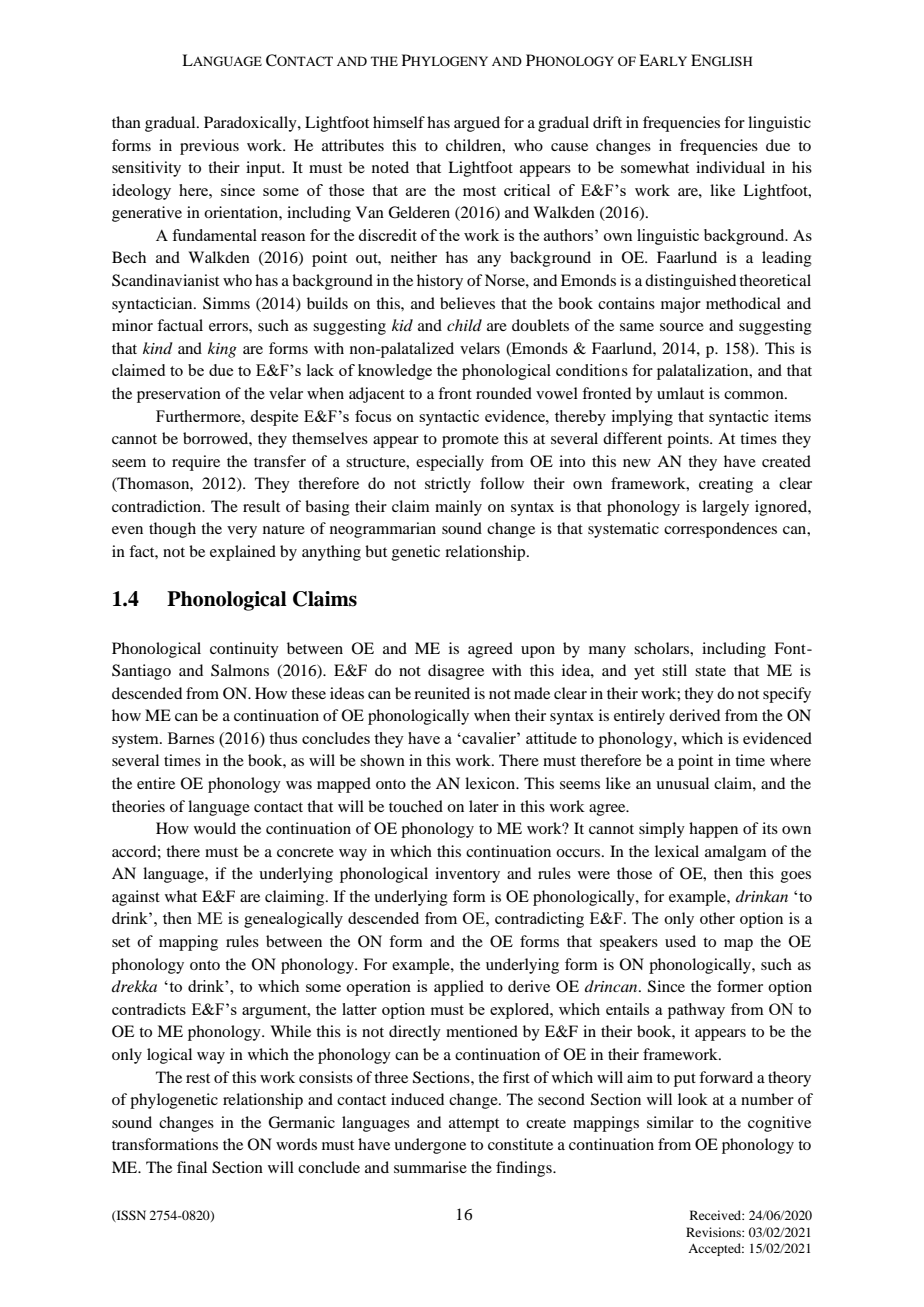 The height and width of the screenshot is (1307, 924). Describe the element at coordinates (458, 508) in the screenshot. I see `mainly` at that location.
